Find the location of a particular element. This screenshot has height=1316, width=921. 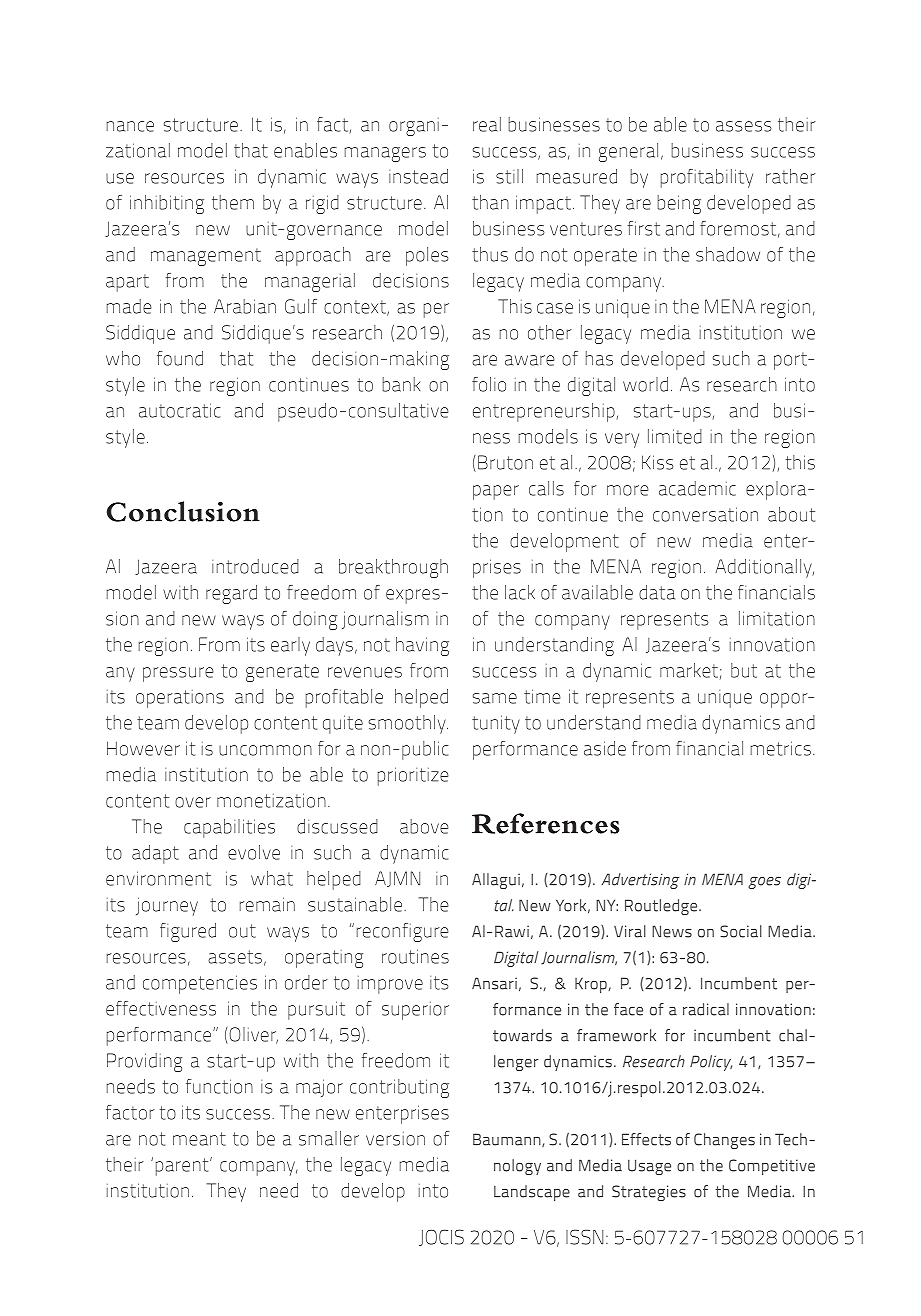

introduced is located at coordinates (255, 566).
